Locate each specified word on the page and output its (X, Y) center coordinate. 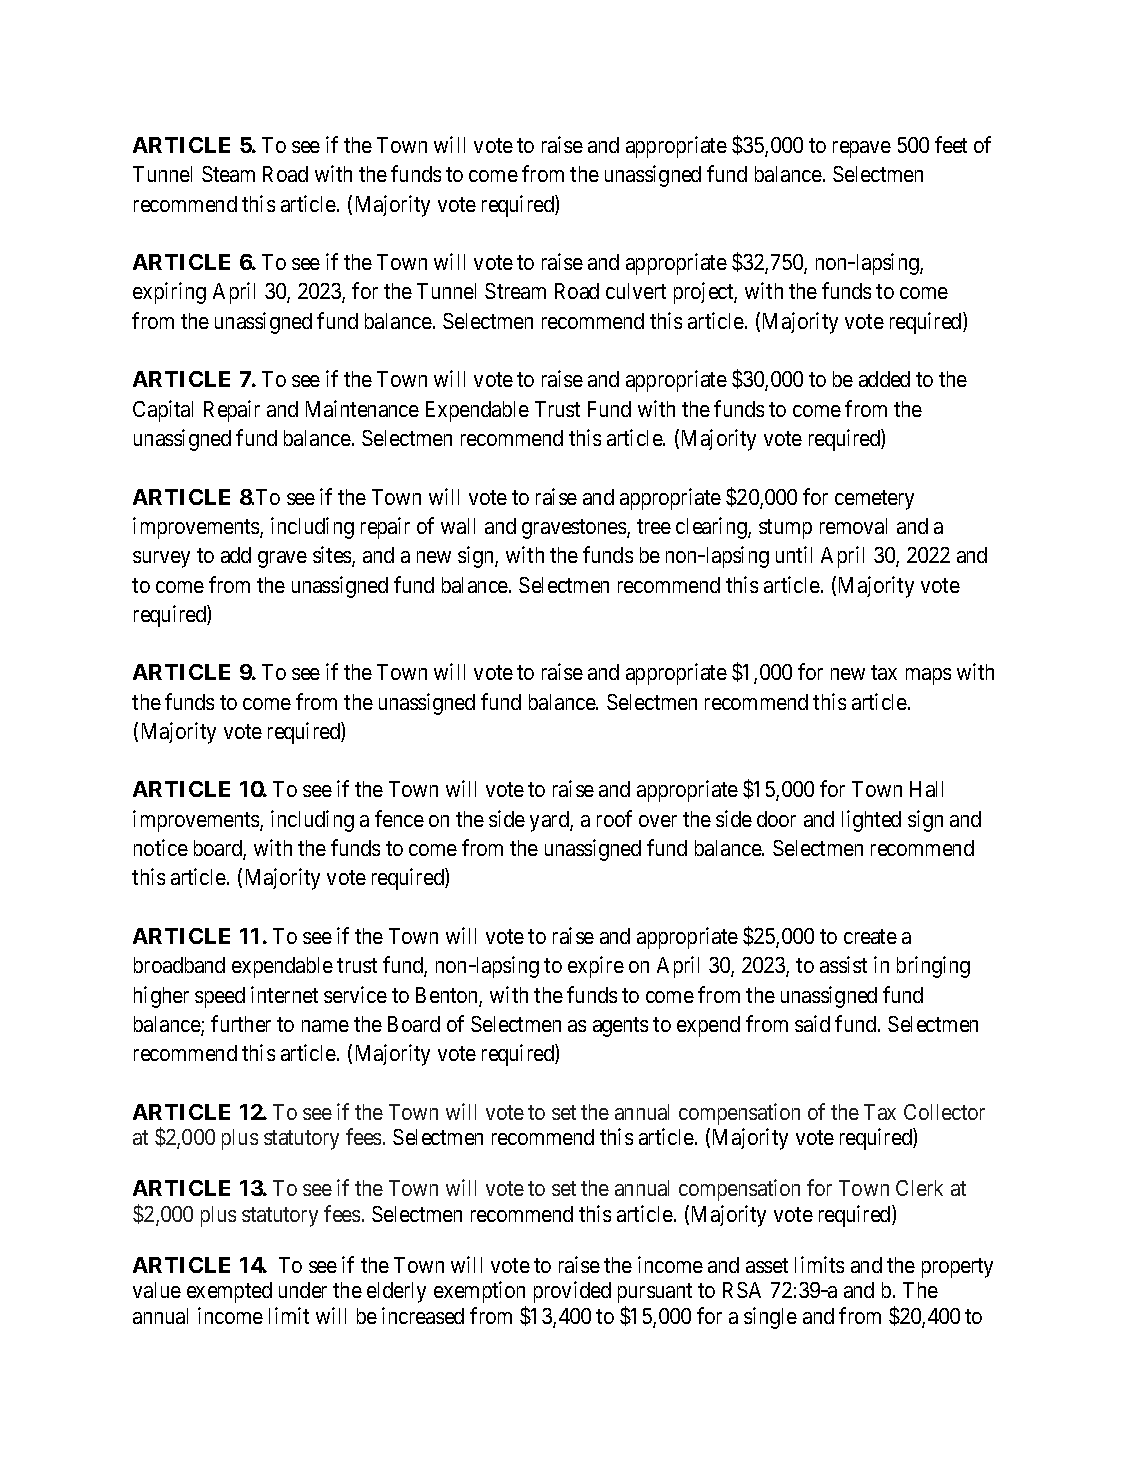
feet (951, 144)
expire (596, 967)
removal (853, 526)
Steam (228, 174)
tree (654, 526)
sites (333, 556)
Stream (515, 291)
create (870, 936)
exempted (229, 1292)
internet (284, 994)
